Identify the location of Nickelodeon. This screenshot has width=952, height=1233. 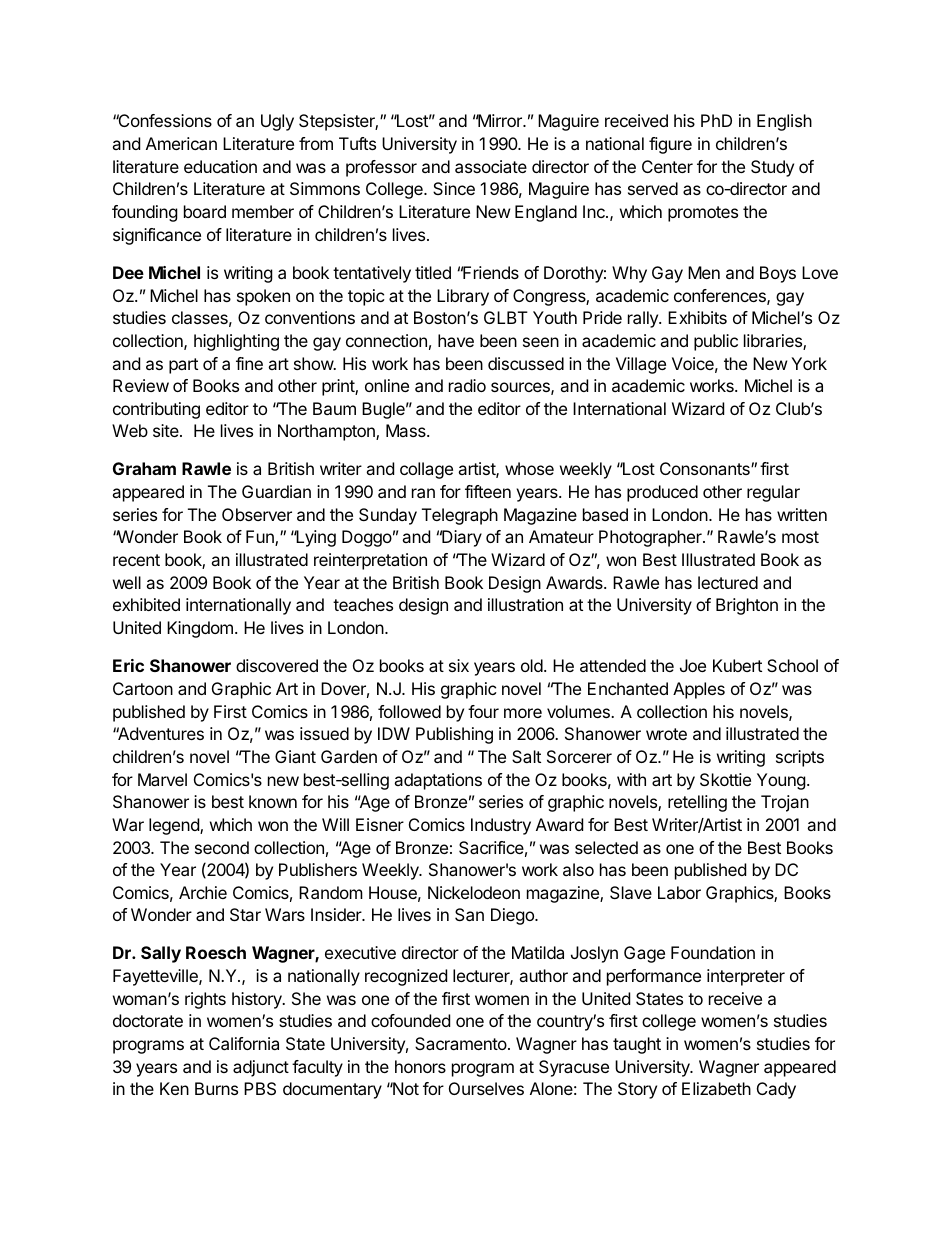
(474, 892).
